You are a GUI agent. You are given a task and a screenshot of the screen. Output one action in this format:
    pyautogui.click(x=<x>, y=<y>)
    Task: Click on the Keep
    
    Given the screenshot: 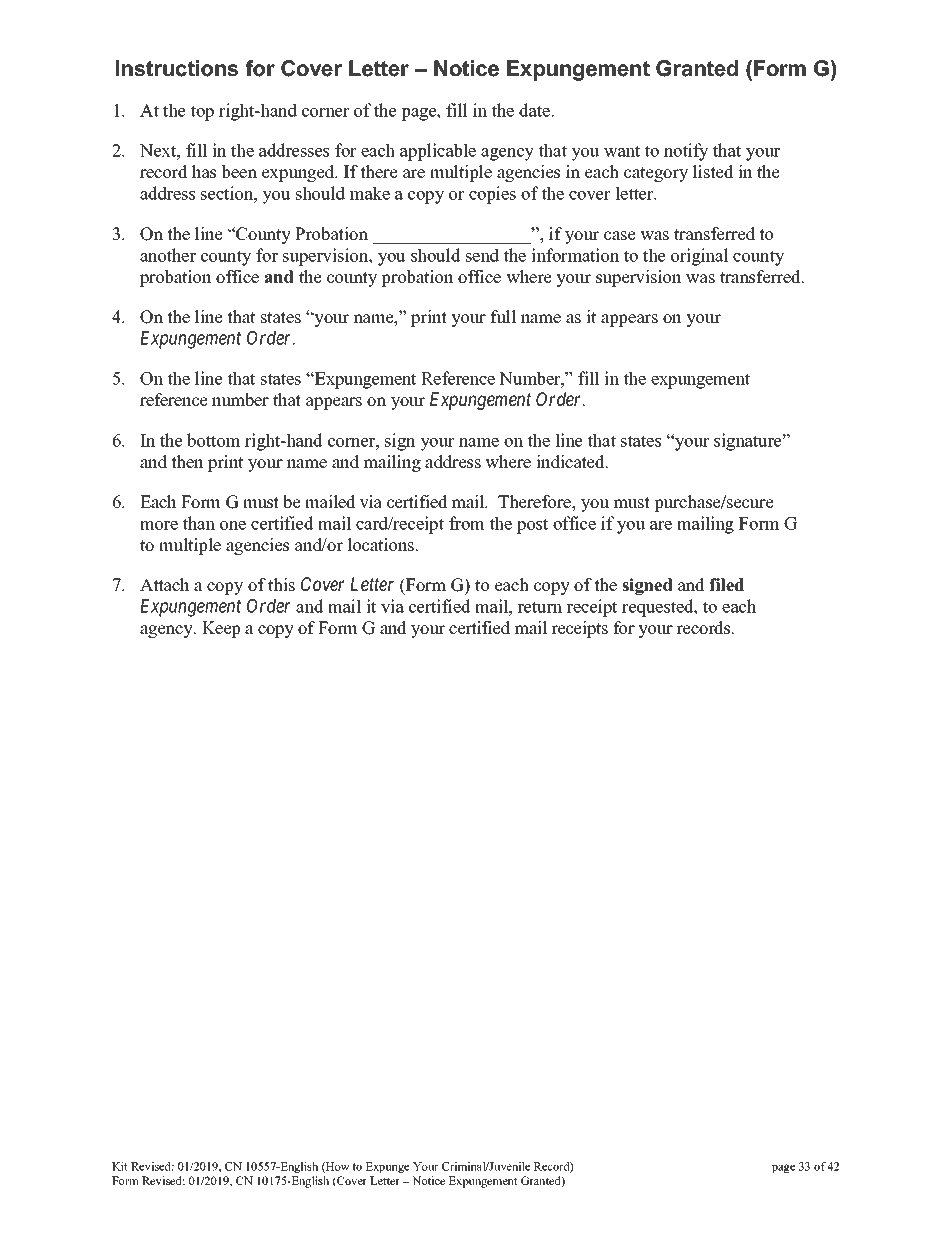 What is the action you would take?
    pyautogui.click(x=221, y=629)
